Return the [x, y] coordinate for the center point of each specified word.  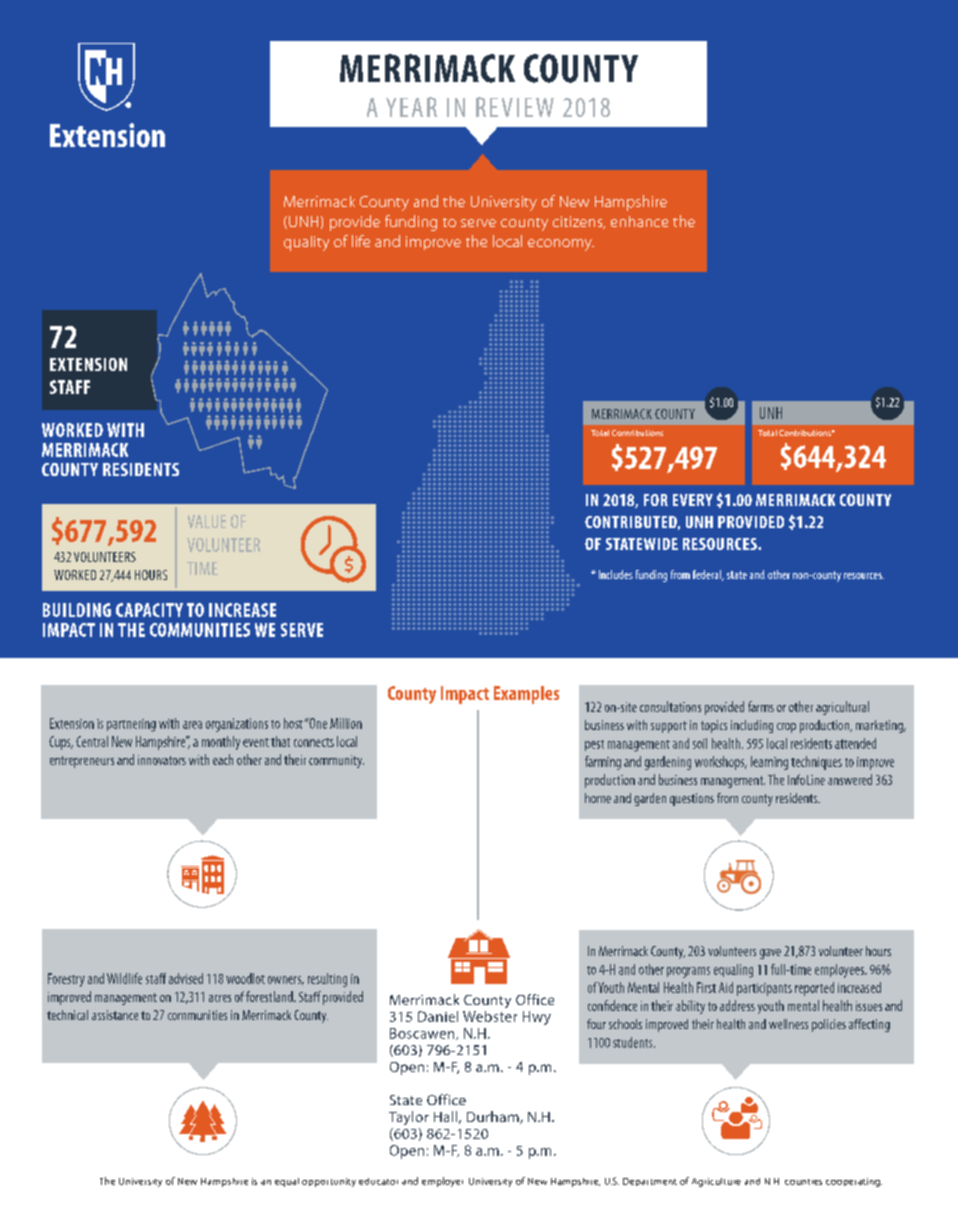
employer [442, 1182]
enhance [639, 221]
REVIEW [515, 107]
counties [803, 1182]
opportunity [329, 1182]
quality [306, 243]
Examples [526, 695]
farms [761, 706]
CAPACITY [149, 610]
